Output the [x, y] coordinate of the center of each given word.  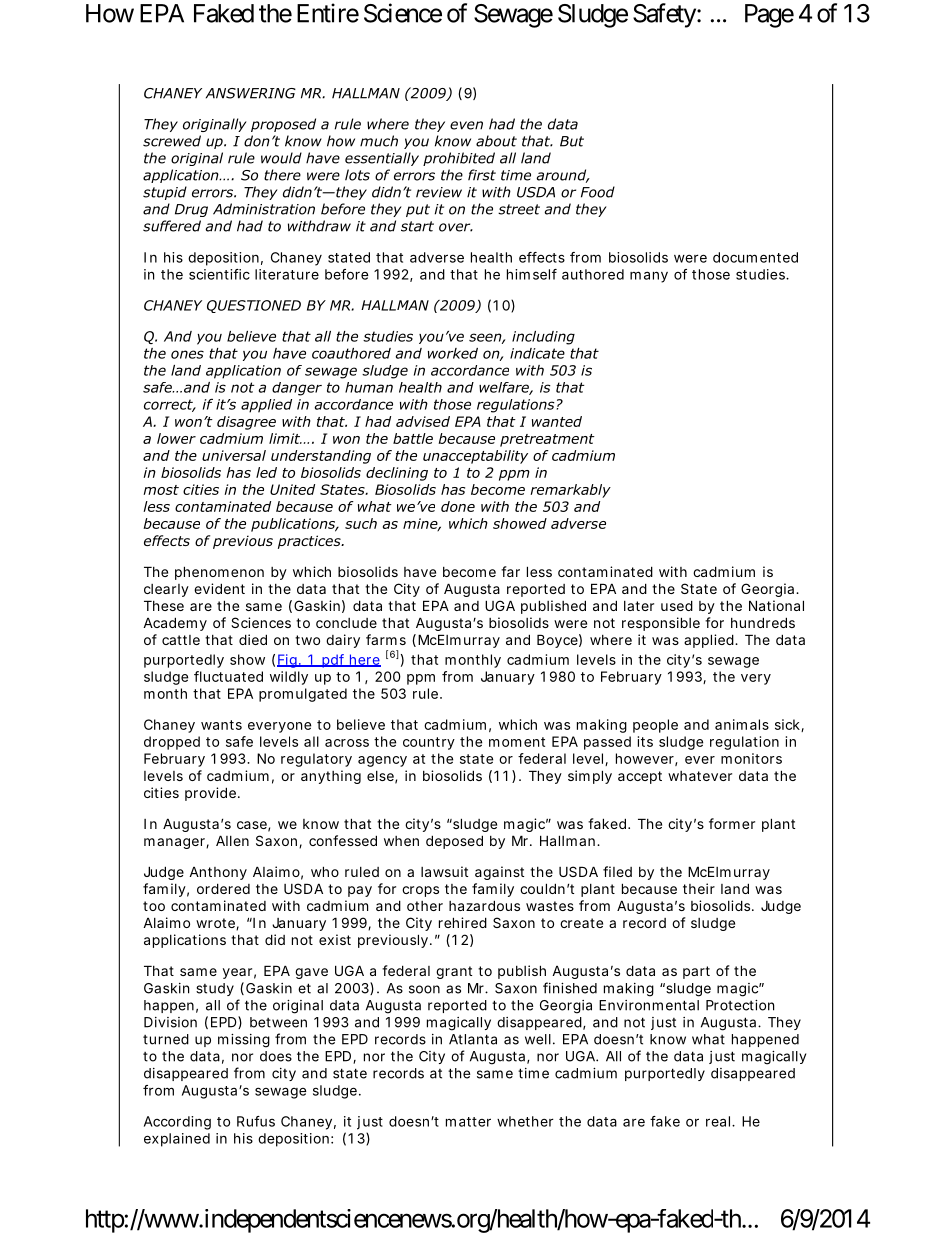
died [253, 639]
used [677, 605]
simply [590, 777]
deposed [454, 842]
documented [755, 257]
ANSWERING [251, 93]
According [177, 1123]
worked [453, 353]
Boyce [559, 641]
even [466, 125]
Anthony [218, 873]
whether [525, 1121]
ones [187, 354]
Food [598, 192]
